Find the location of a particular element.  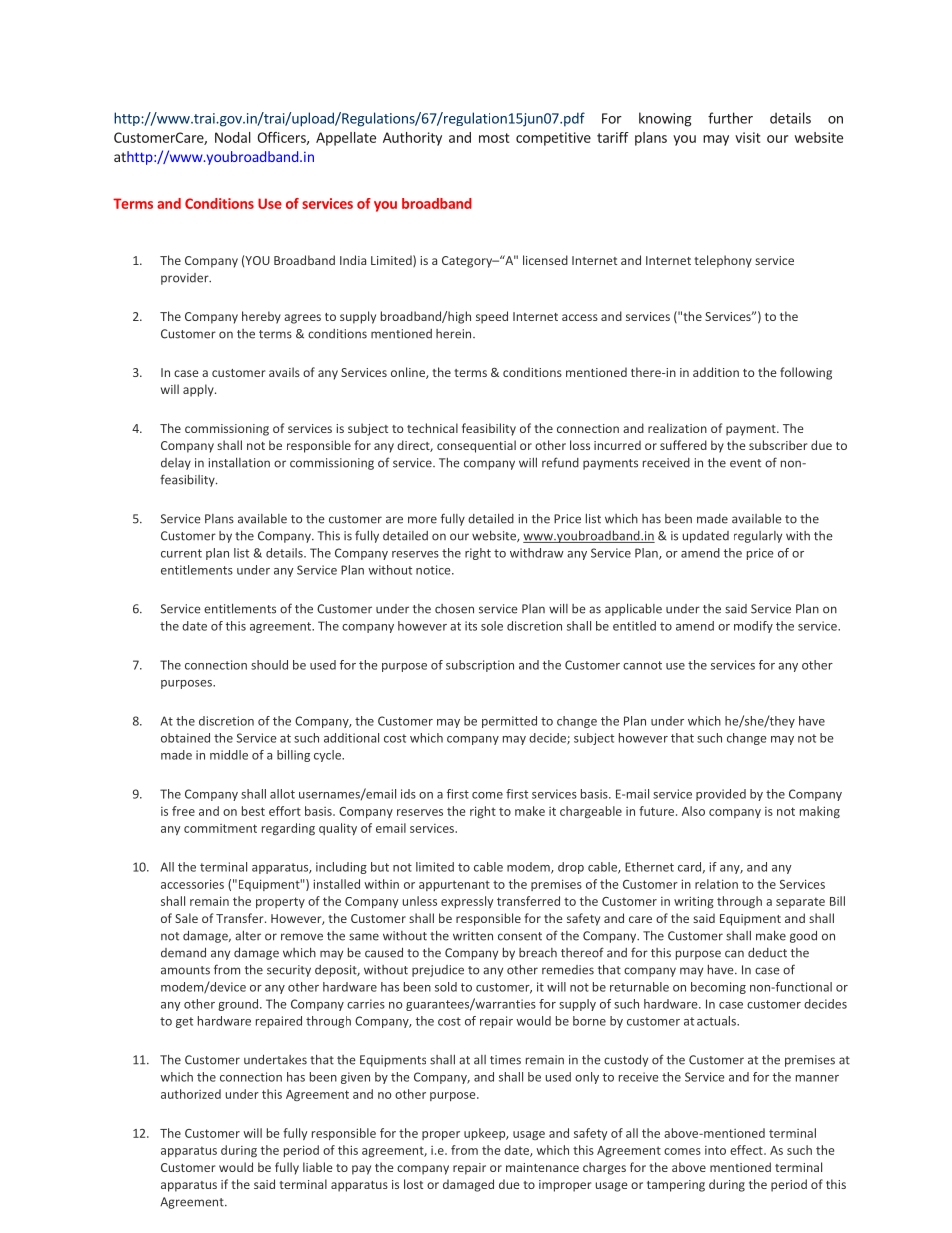

maintenance is located at coordinates (542, 1167).
